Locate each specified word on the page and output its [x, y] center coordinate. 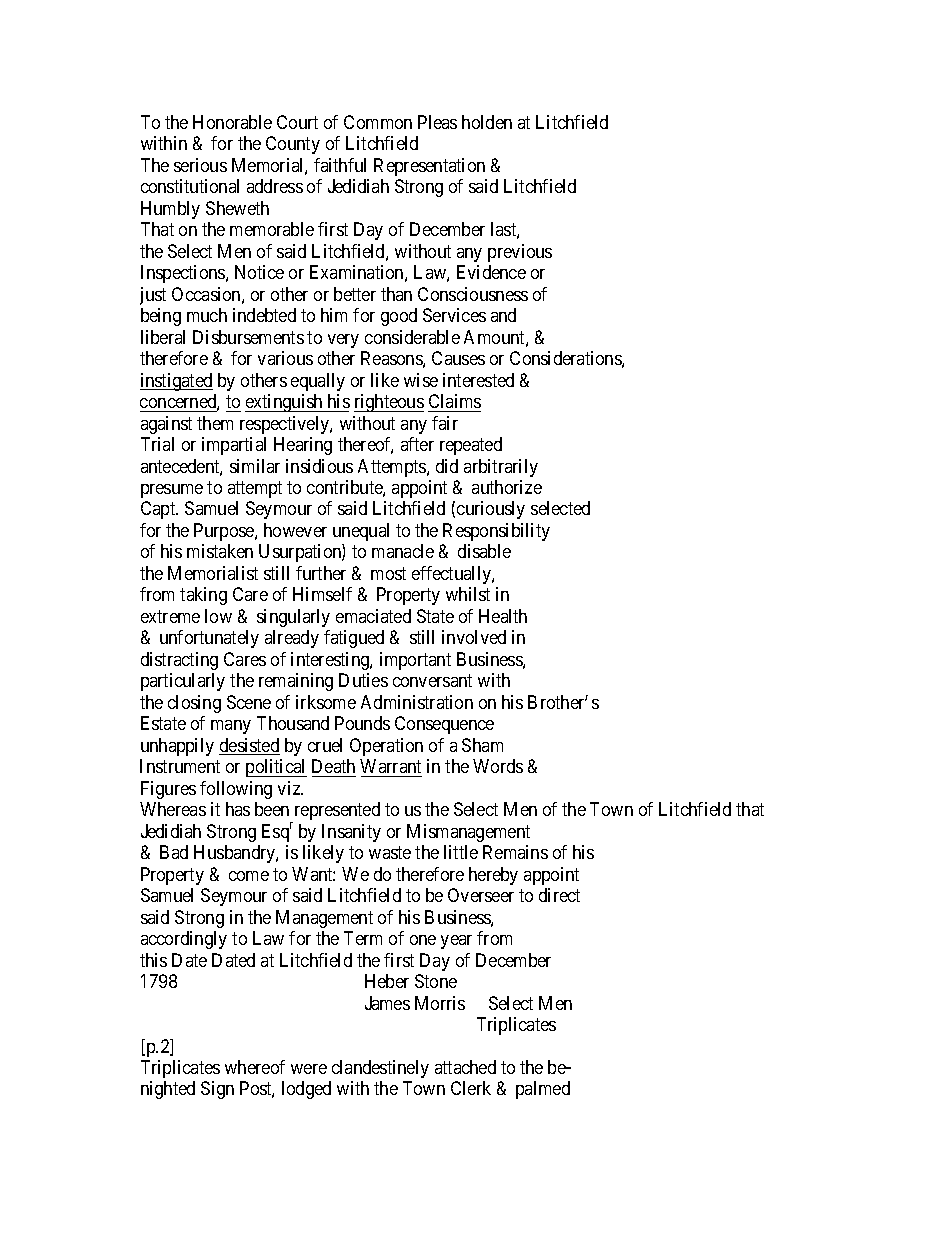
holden [487, 122]
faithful [340, 165]
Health [503, 616]
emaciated [373, 616]
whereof [255, 1067]
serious [200, 165]
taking [203, 596]
